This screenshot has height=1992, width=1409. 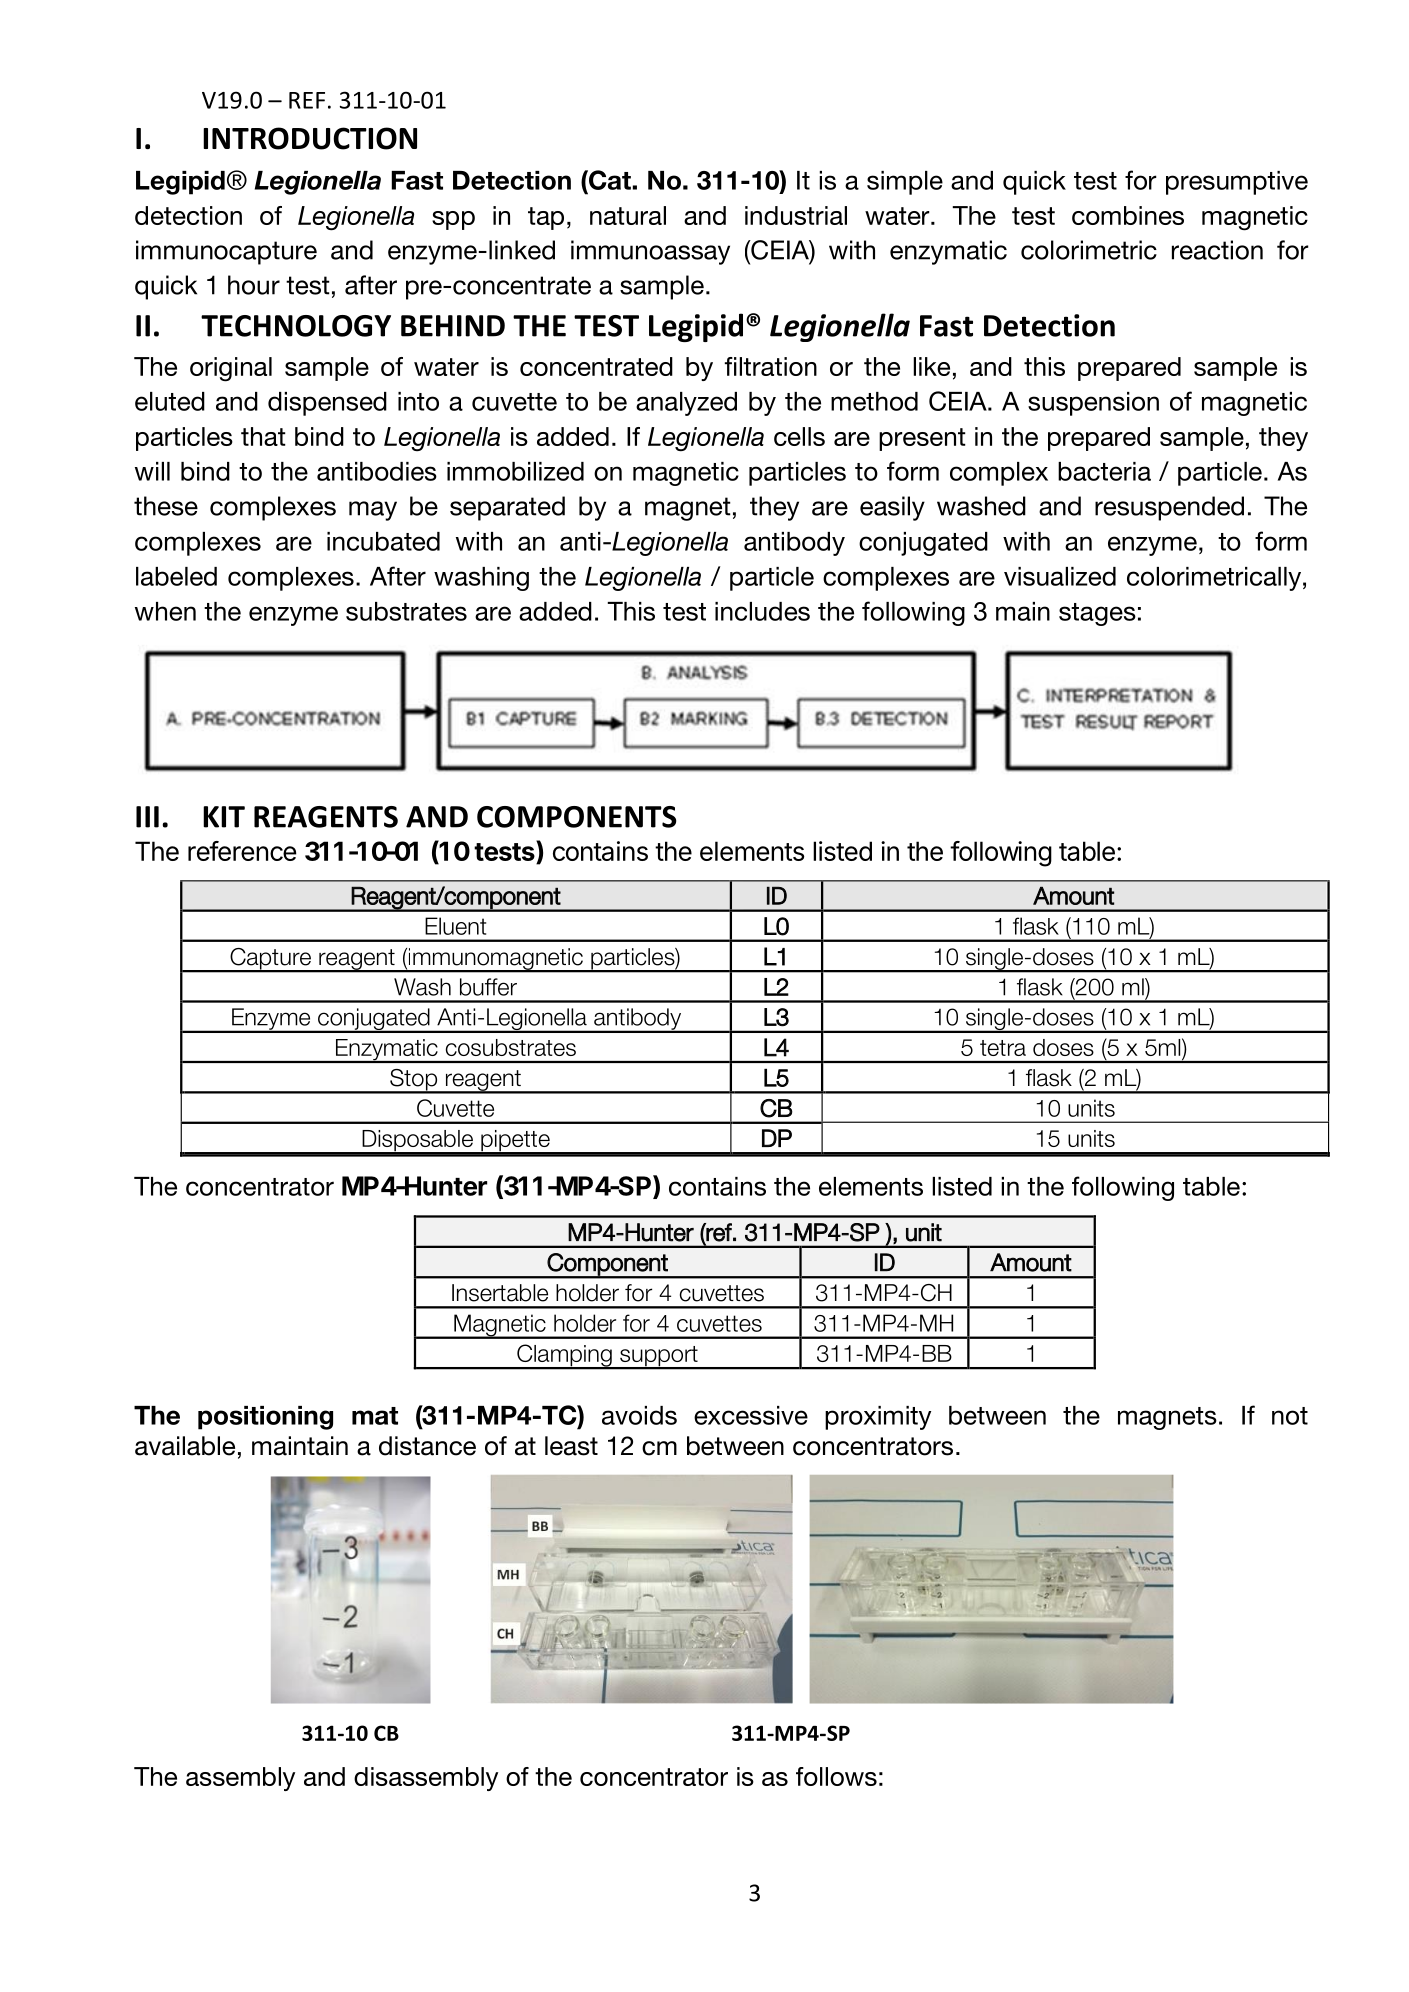 I want to click on available, so click(x=185, y=1446).
